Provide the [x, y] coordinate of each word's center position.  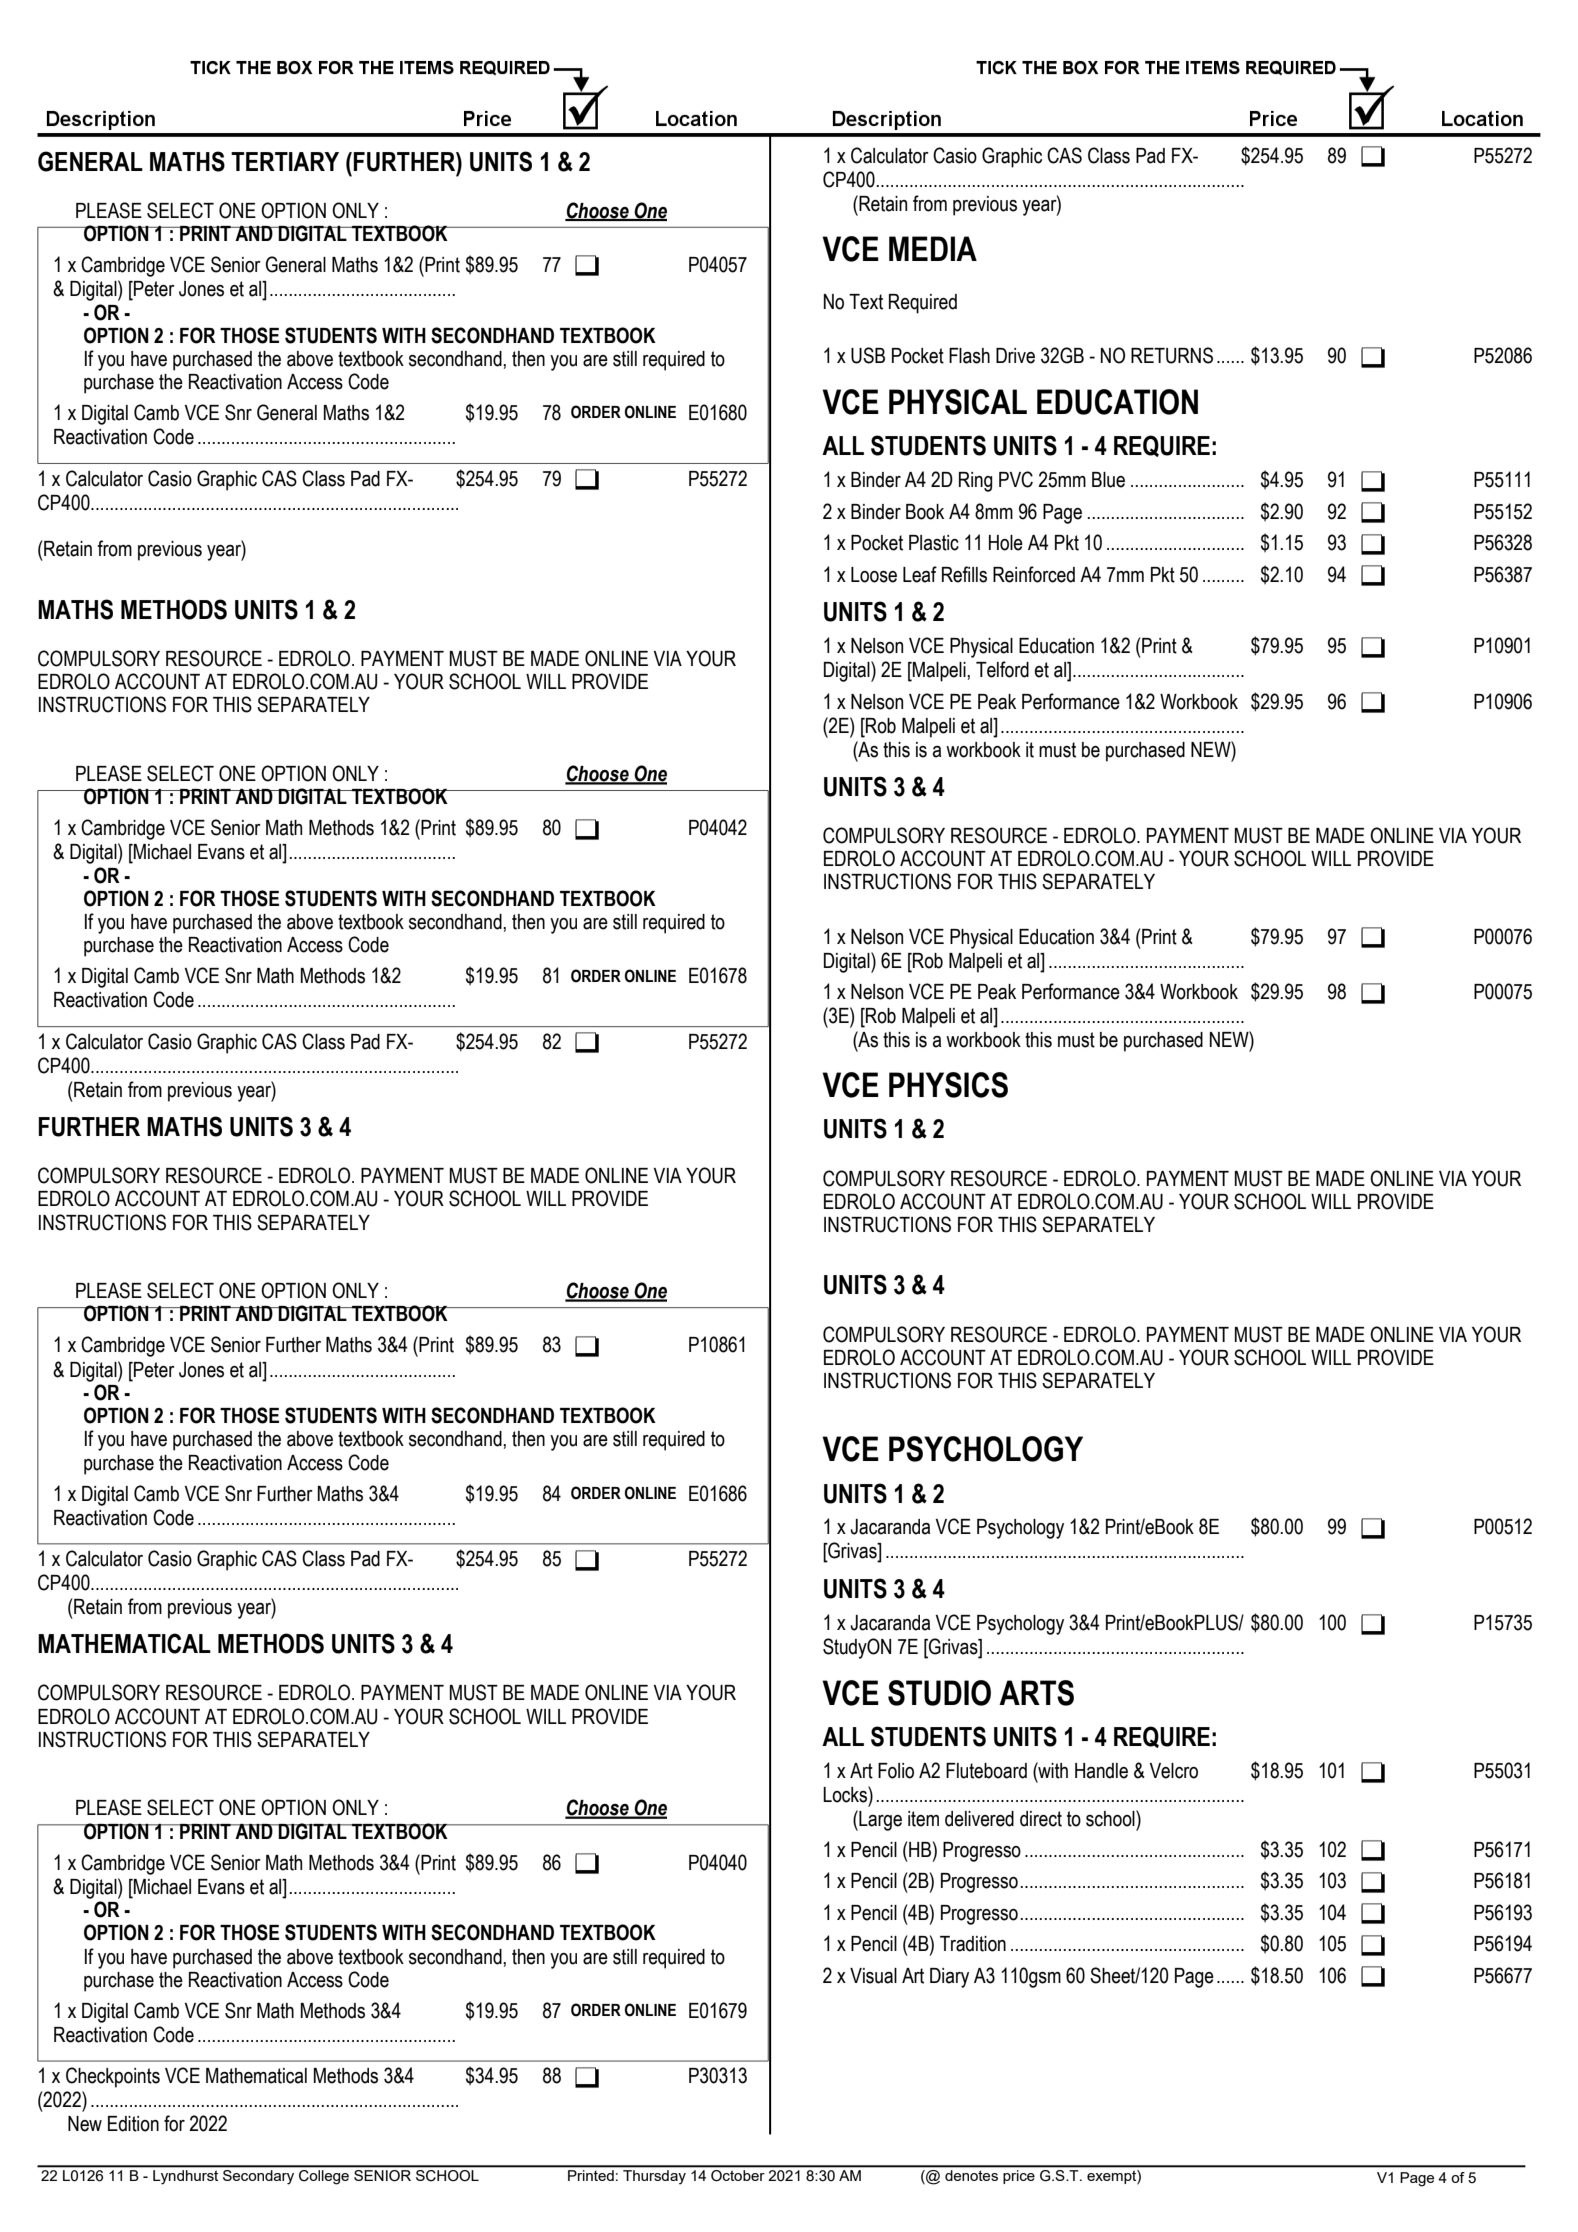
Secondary [258, 2177]
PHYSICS [948, 1085]
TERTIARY [285, 161]
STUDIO [939, 1693]
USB [868, 355]
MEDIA [933, 248]
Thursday [654, 2177]
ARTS [1036, 1693]
